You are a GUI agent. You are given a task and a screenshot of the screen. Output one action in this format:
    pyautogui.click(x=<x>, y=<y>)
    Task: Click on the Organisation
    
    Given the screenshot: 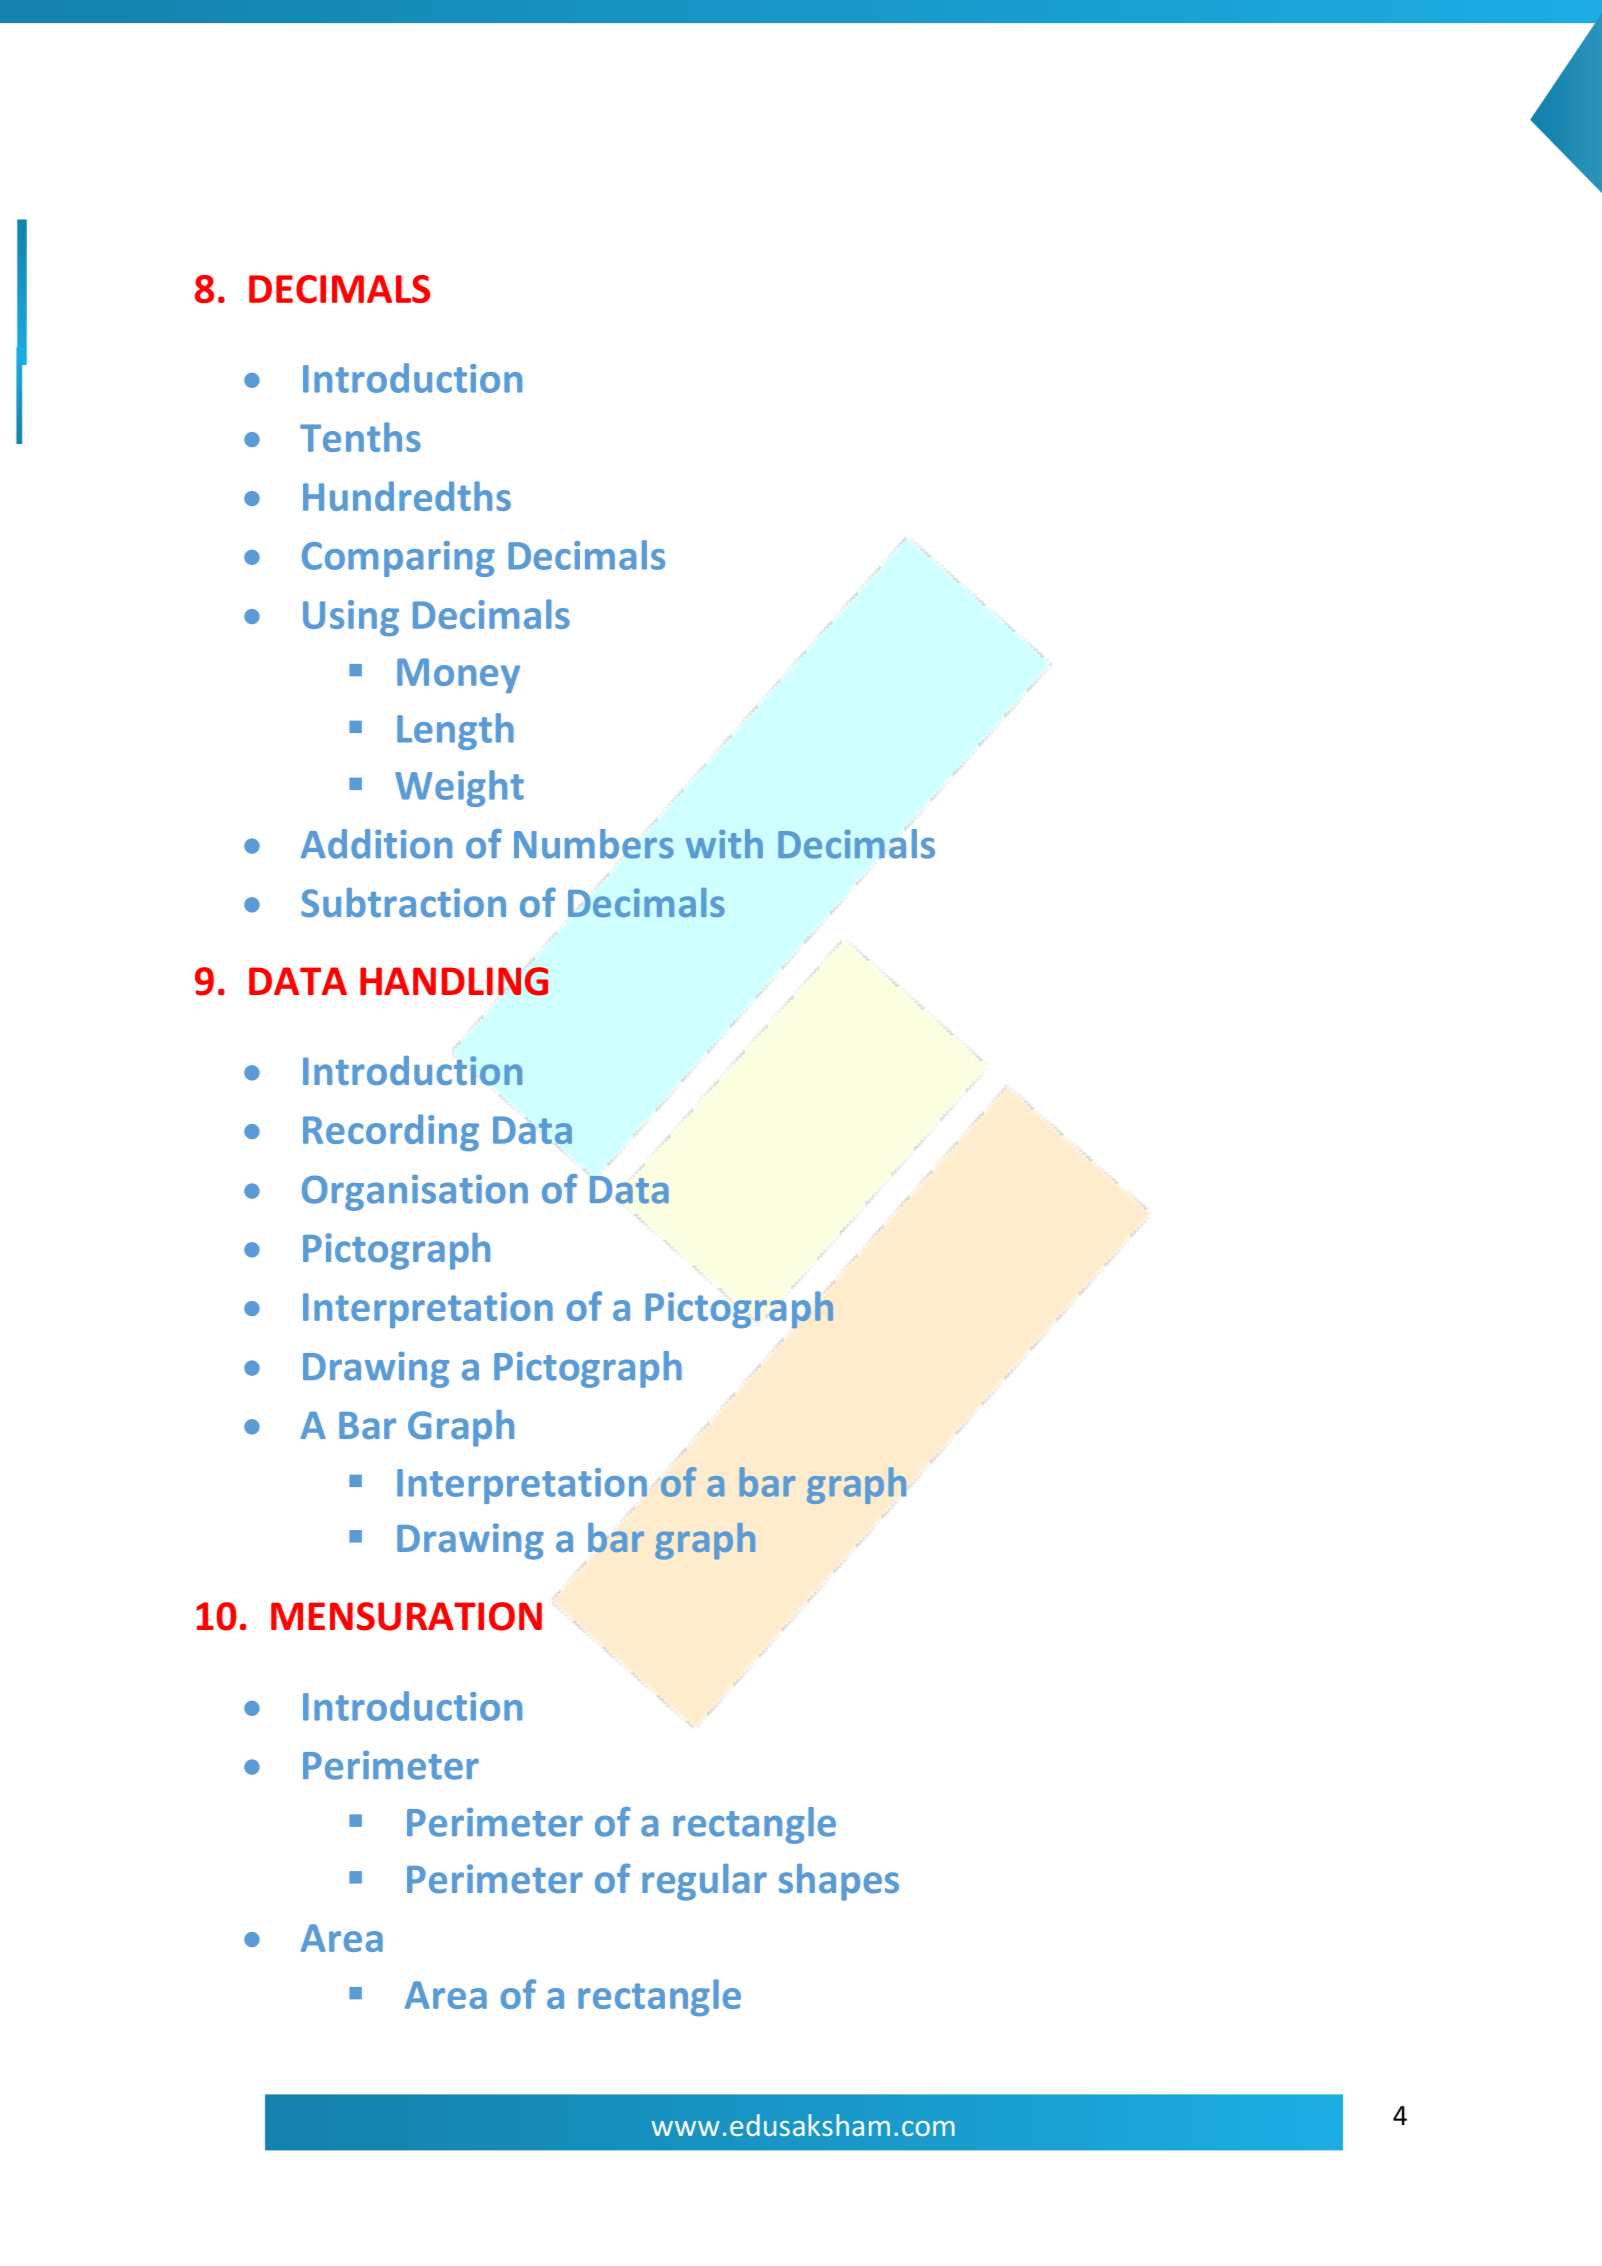 What is the action you would take?
    pyautogui.click(x=415, y=1193)
